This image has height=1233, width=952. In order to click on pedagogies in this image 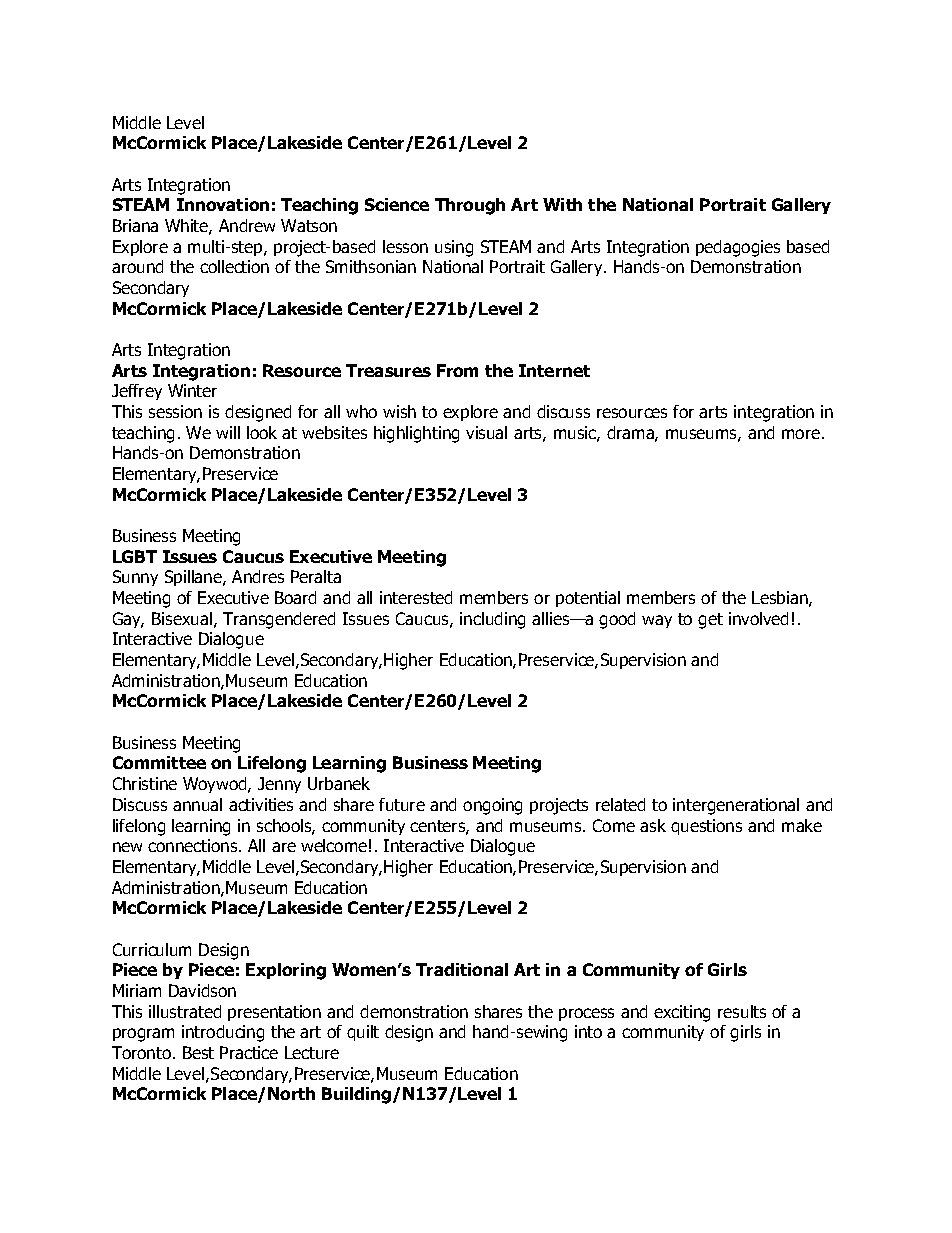, I will do `click(738, 248)`.
